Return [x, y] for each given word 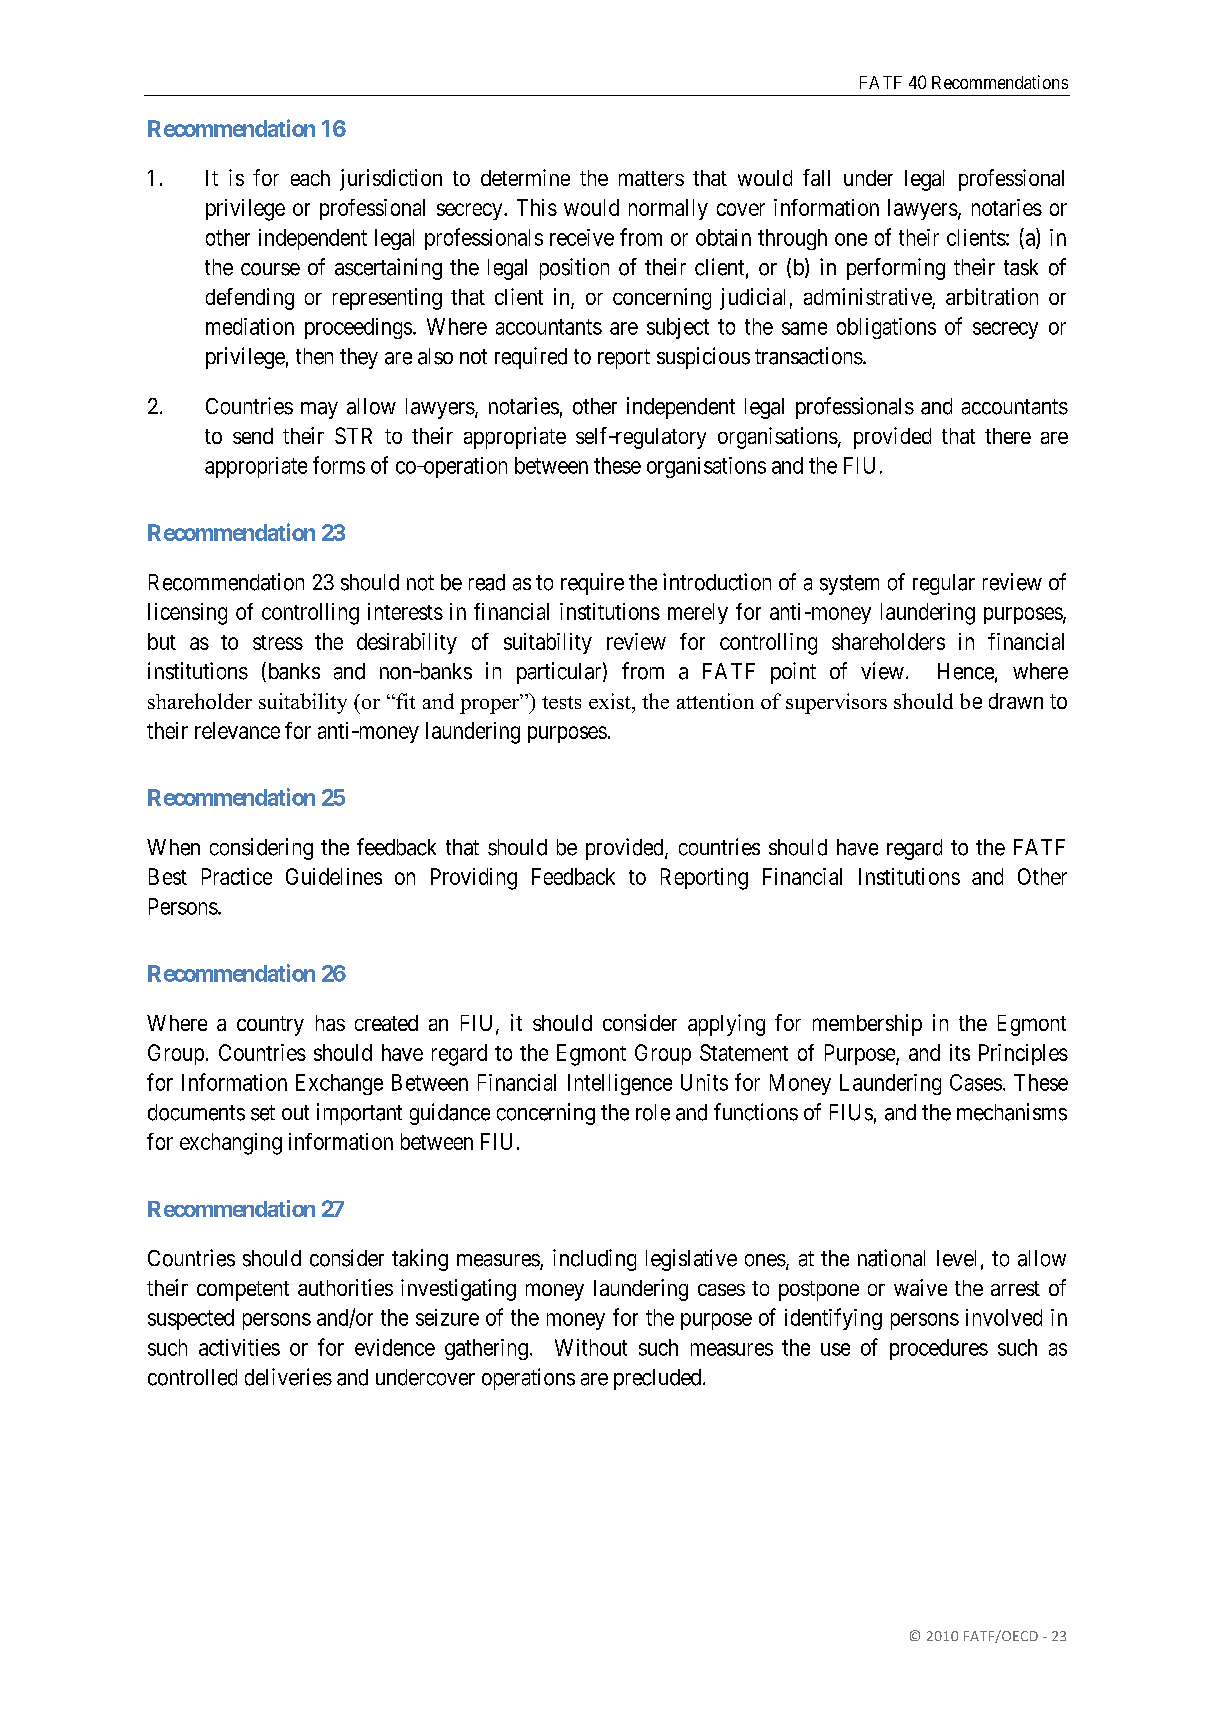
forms [339, 465]
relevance [237, 730]
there [1008, 436]
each [310, 178]
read [487, 582]
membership [867, 1025]
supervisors [836, 703]
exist [611, 701]
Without [591, 1347]
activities [239, 1347]
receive [582, 237]
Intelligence [620, 1084]
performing [896, 269]
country [270, 1026]
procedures [939, 1349]
